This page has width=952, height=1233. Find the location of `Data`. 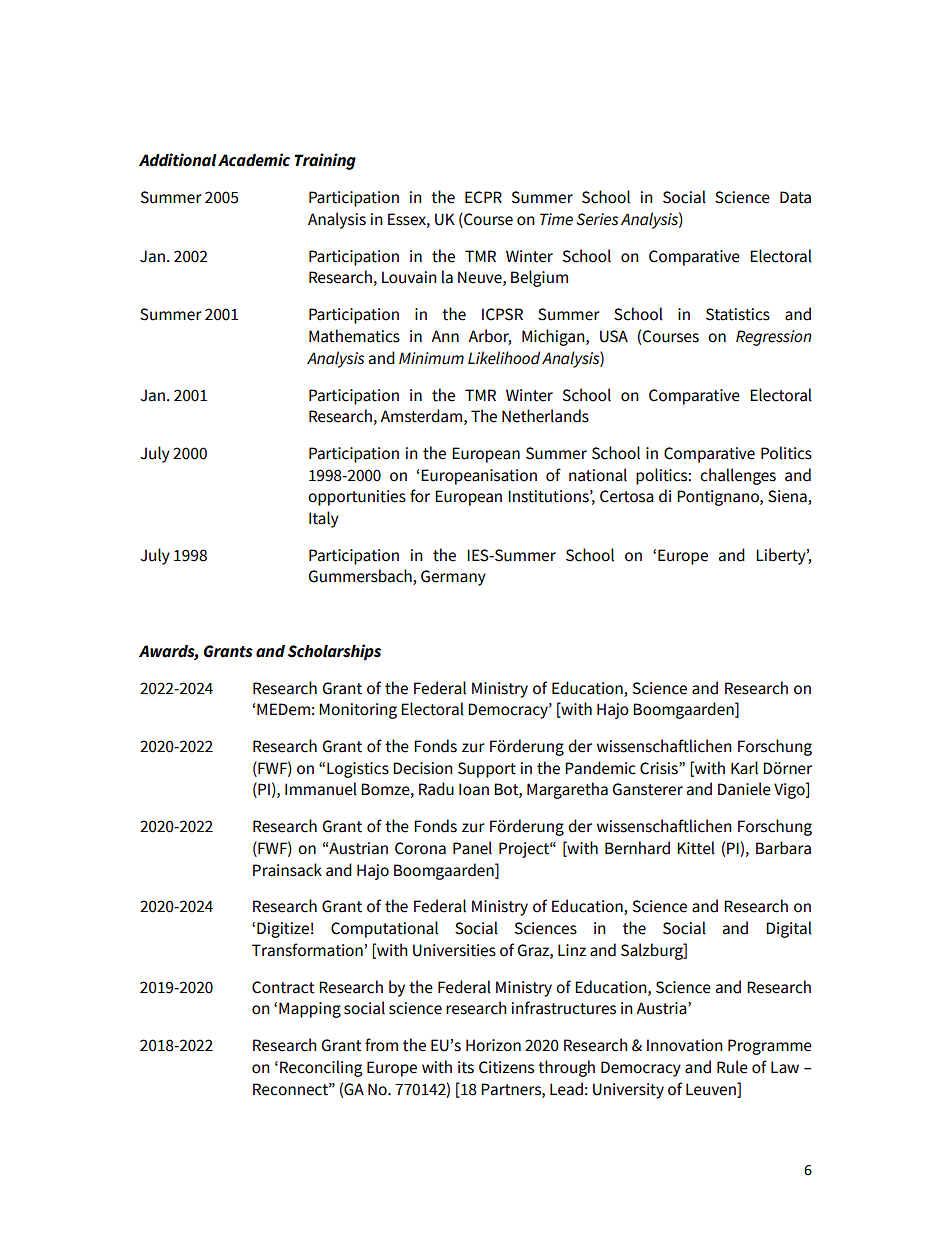

Data is located at coordinates (795, 197).
